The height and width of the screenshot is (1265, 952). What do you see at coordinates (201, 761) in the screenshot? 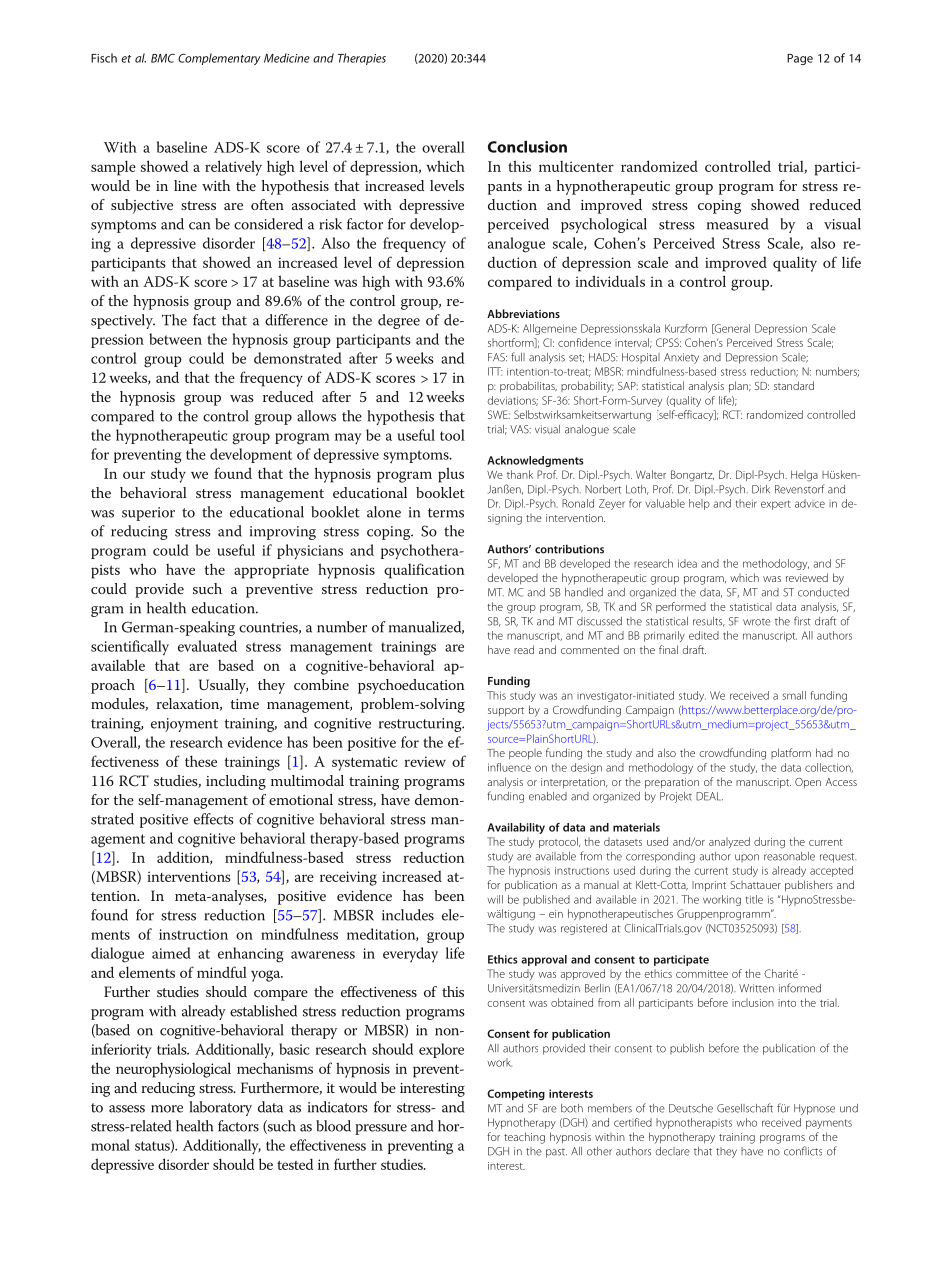
I see `these` at bounding box center [201, 761].
